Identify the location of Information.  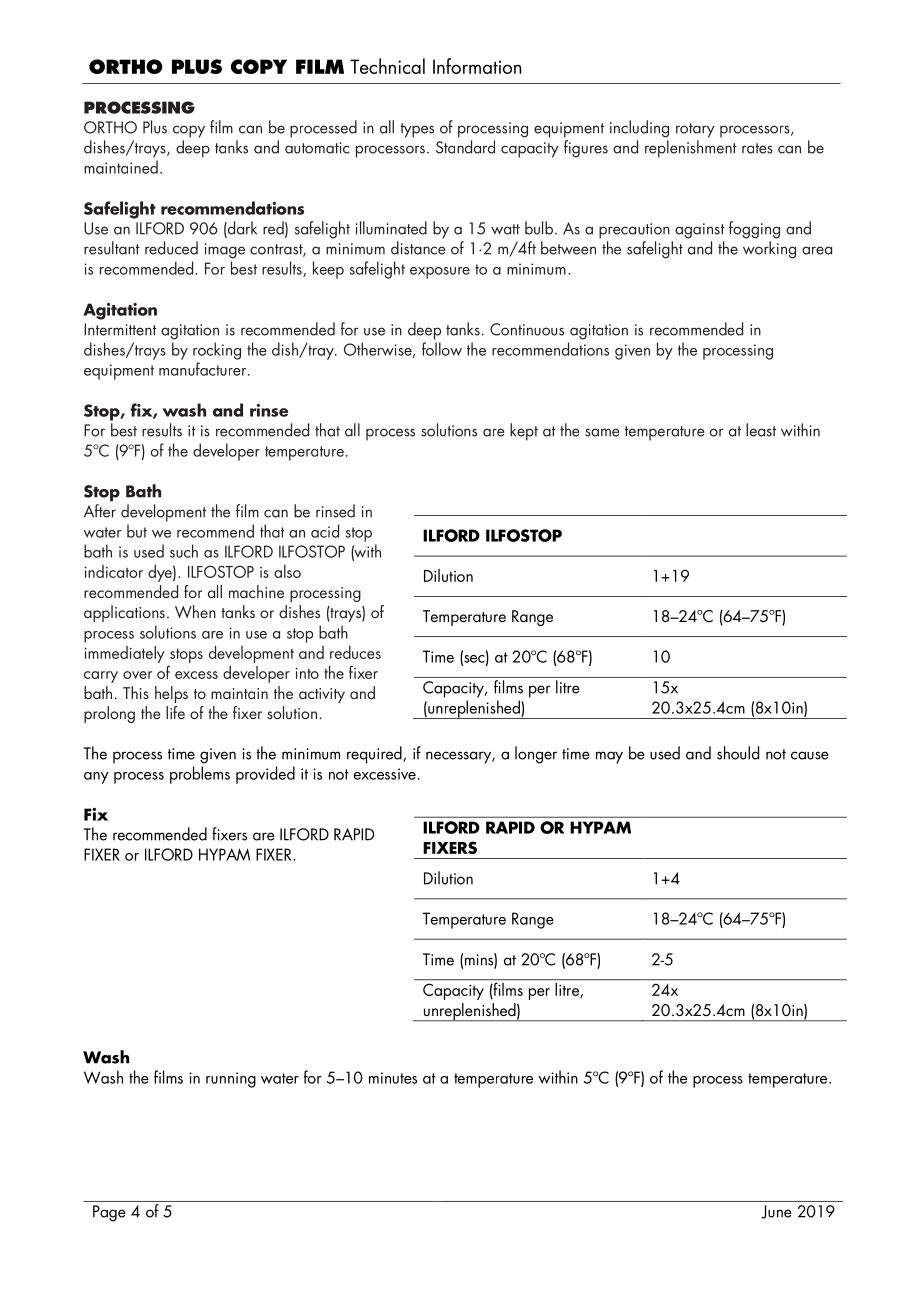
(477, 66).
